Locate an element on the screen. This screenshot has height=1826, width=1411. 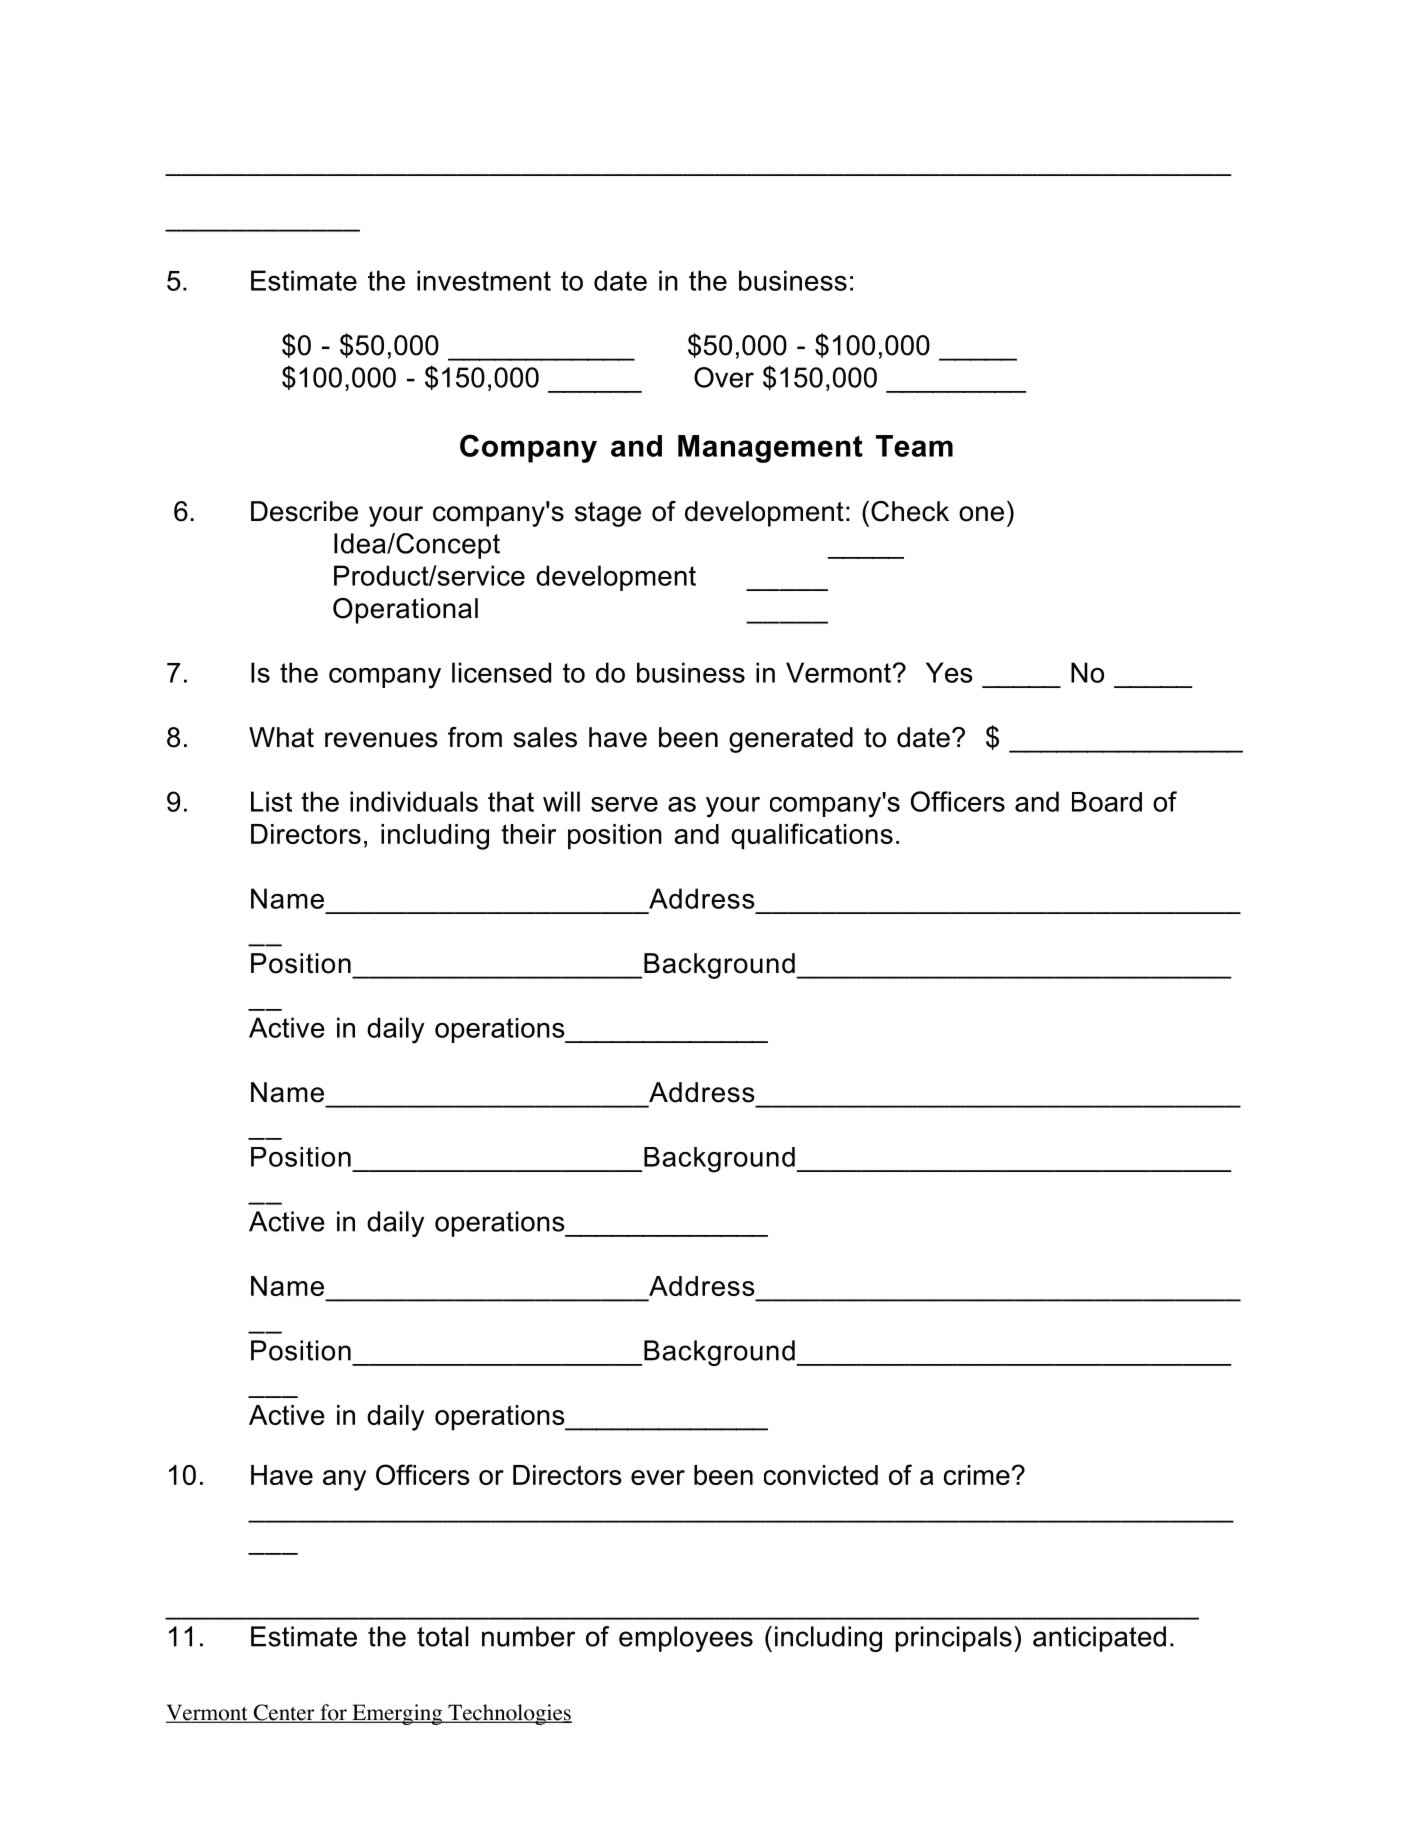
investment is located at coordinates (484, 280).
